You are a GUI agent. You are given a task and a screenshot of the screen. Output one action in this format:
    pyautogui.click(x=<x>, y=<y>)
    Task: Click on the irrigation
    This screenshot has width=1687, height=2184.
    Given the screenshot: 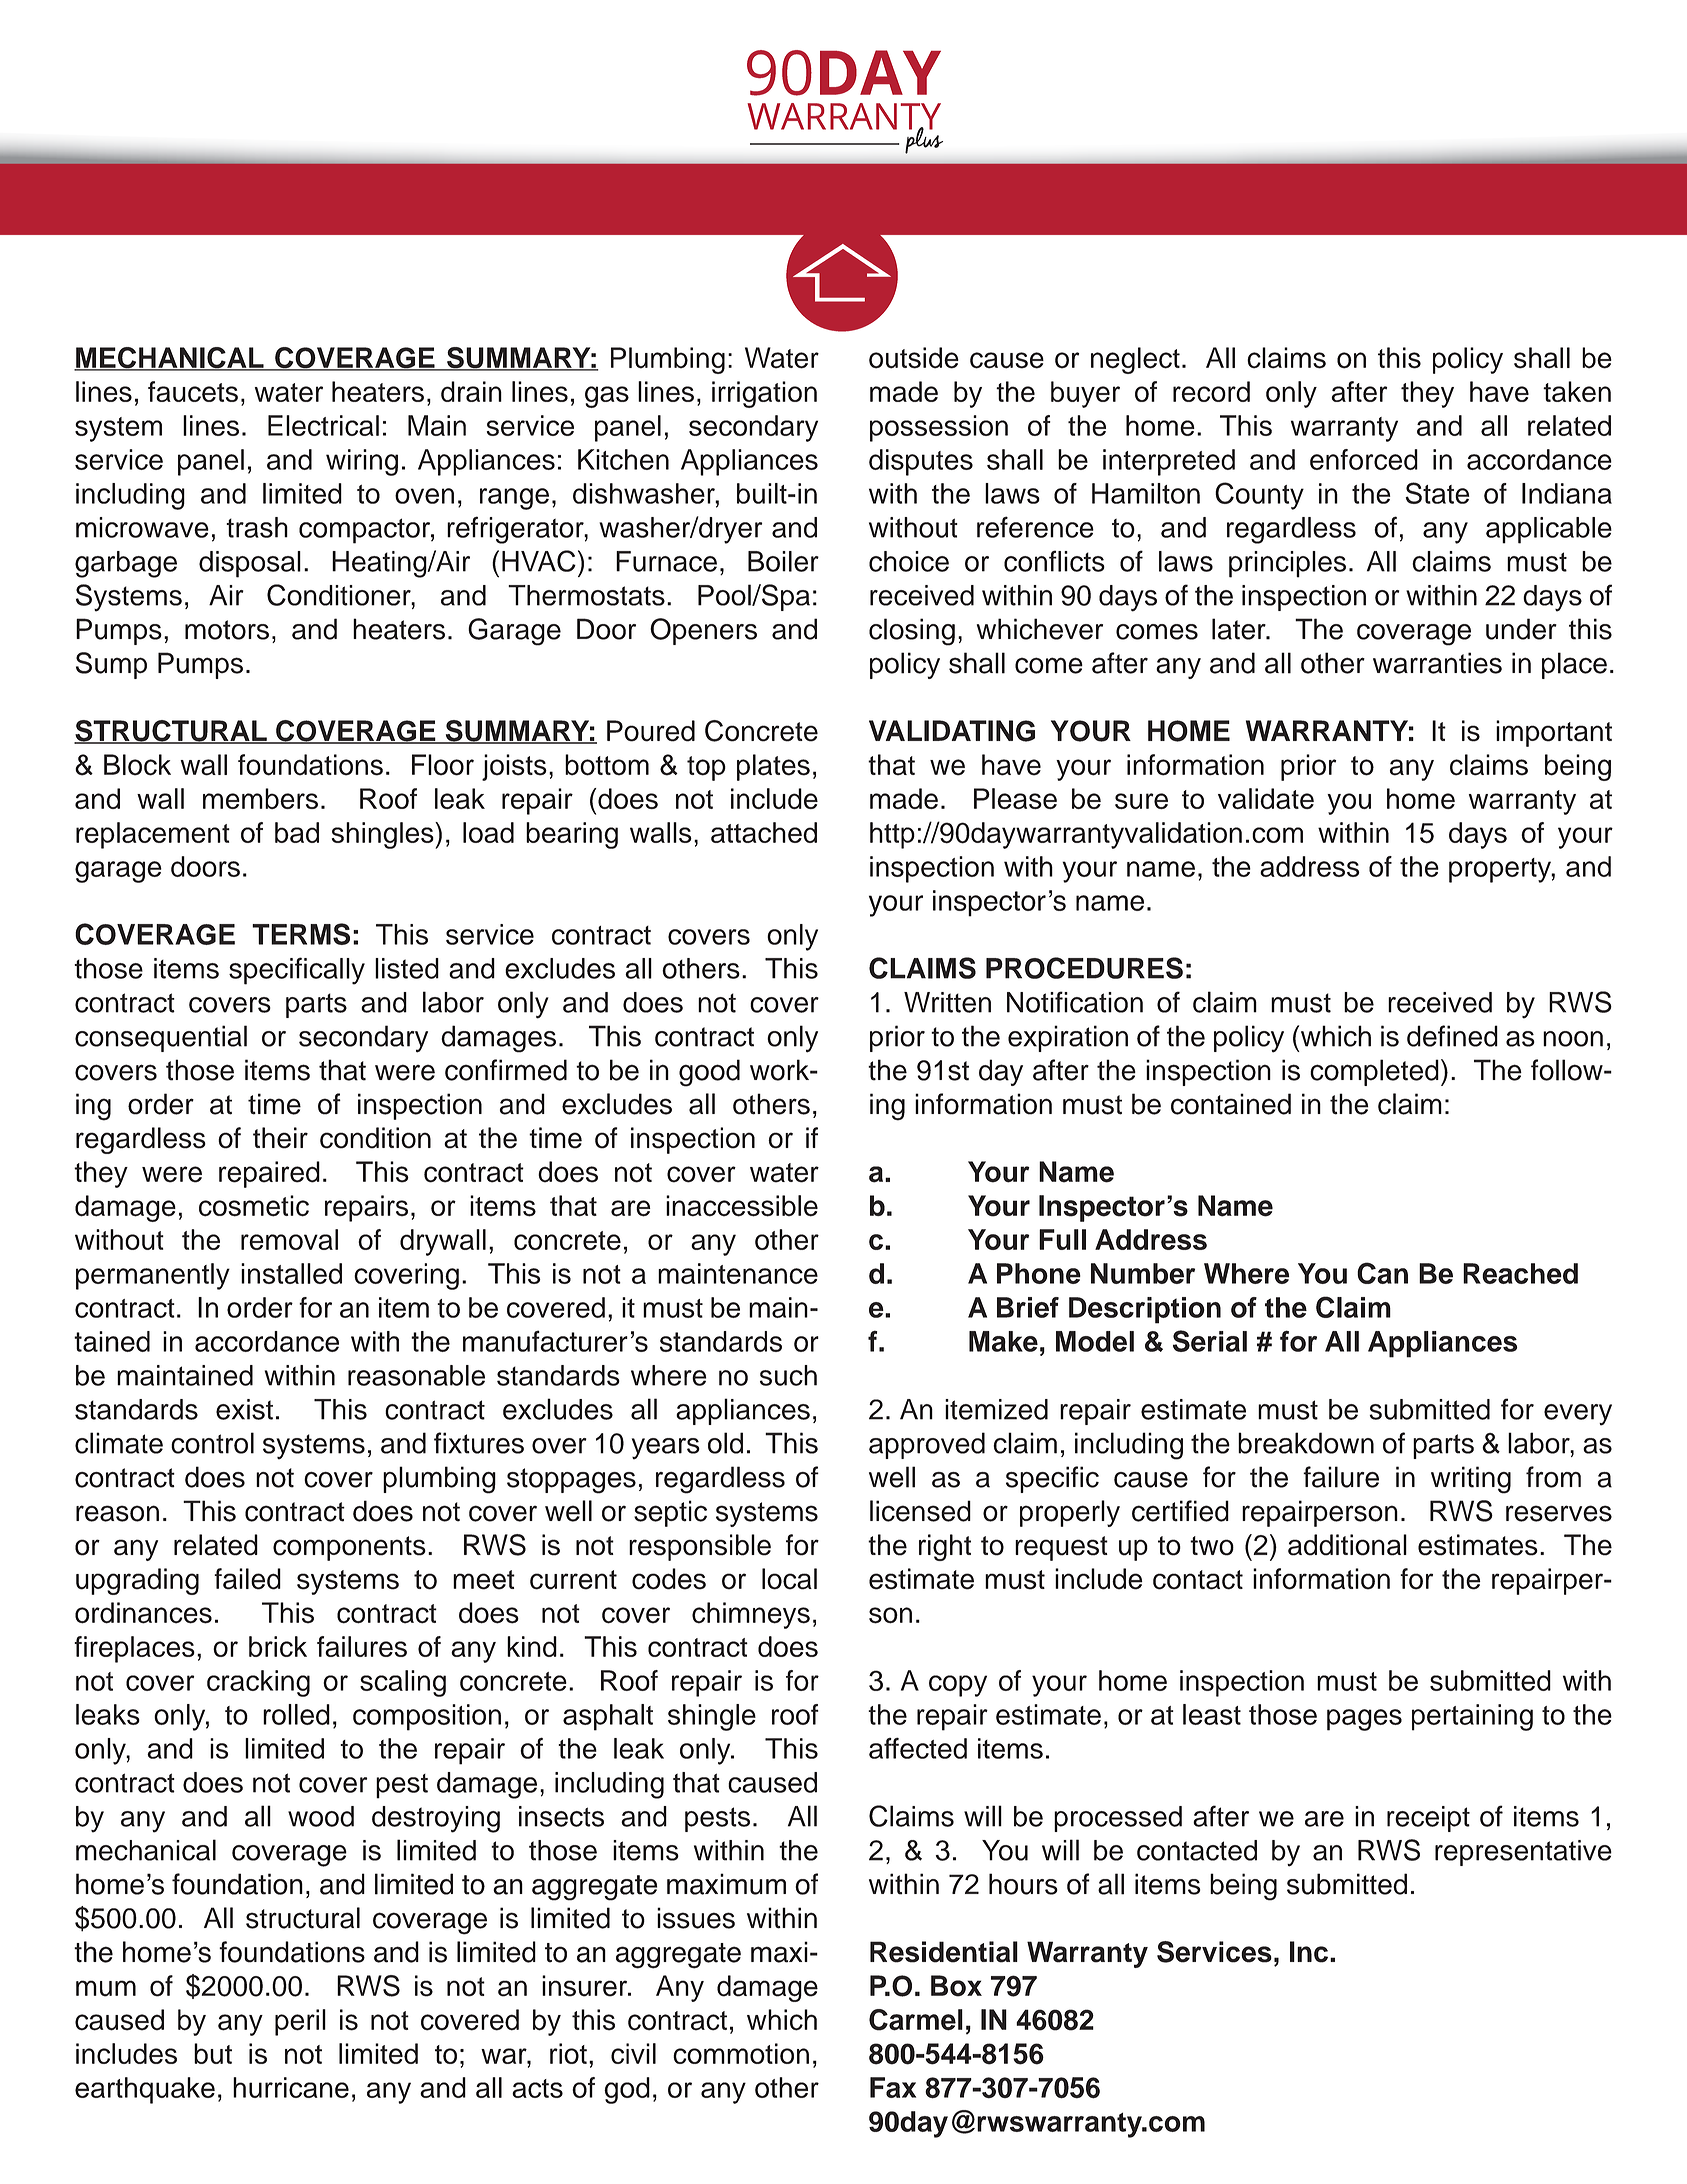 What is the action you would take?
    pyautogui.click(x=764, y=394)
